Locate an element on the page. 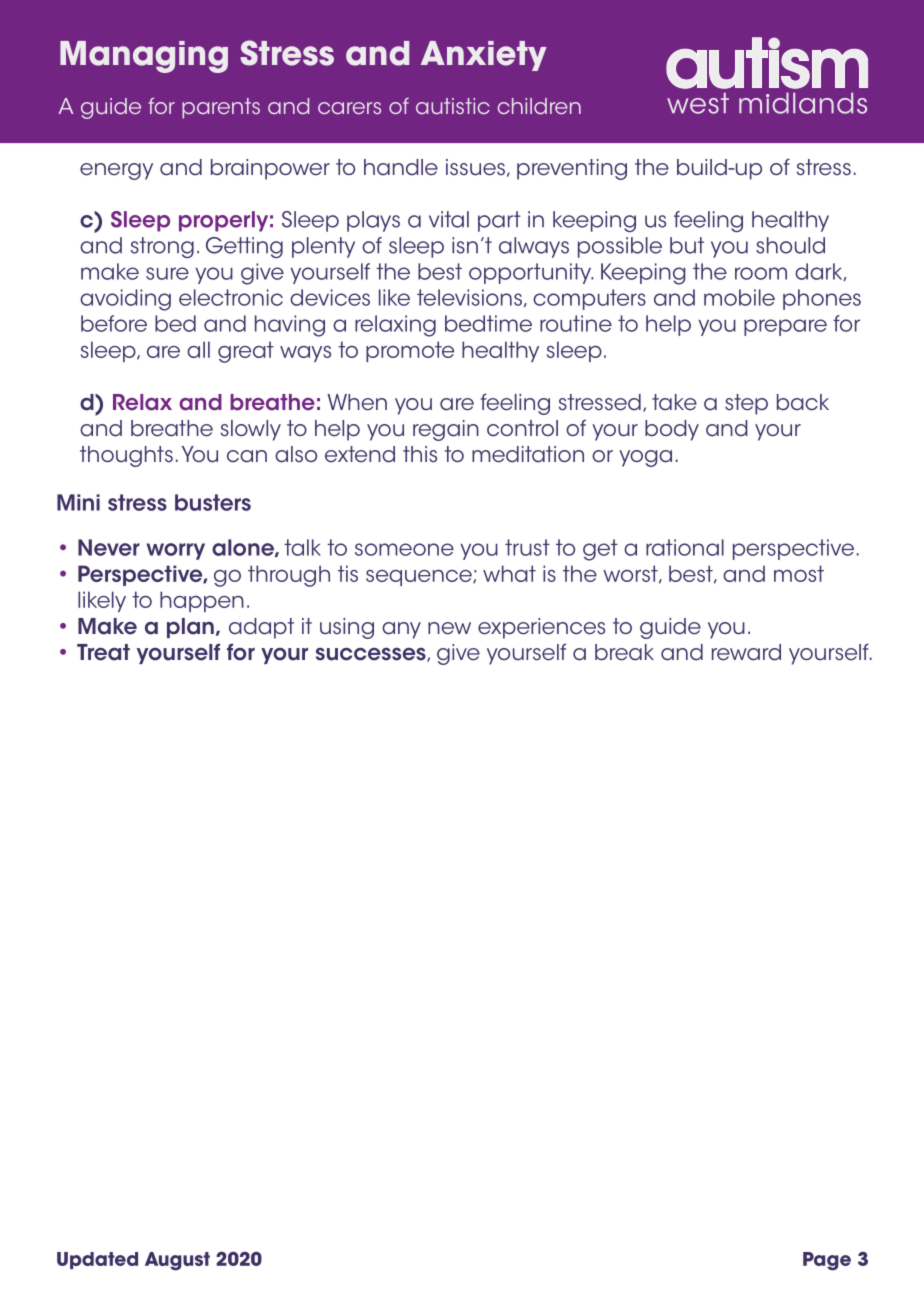 The height and width of the page is (1308, 924). Managing is located at coordinates (144, 57).
